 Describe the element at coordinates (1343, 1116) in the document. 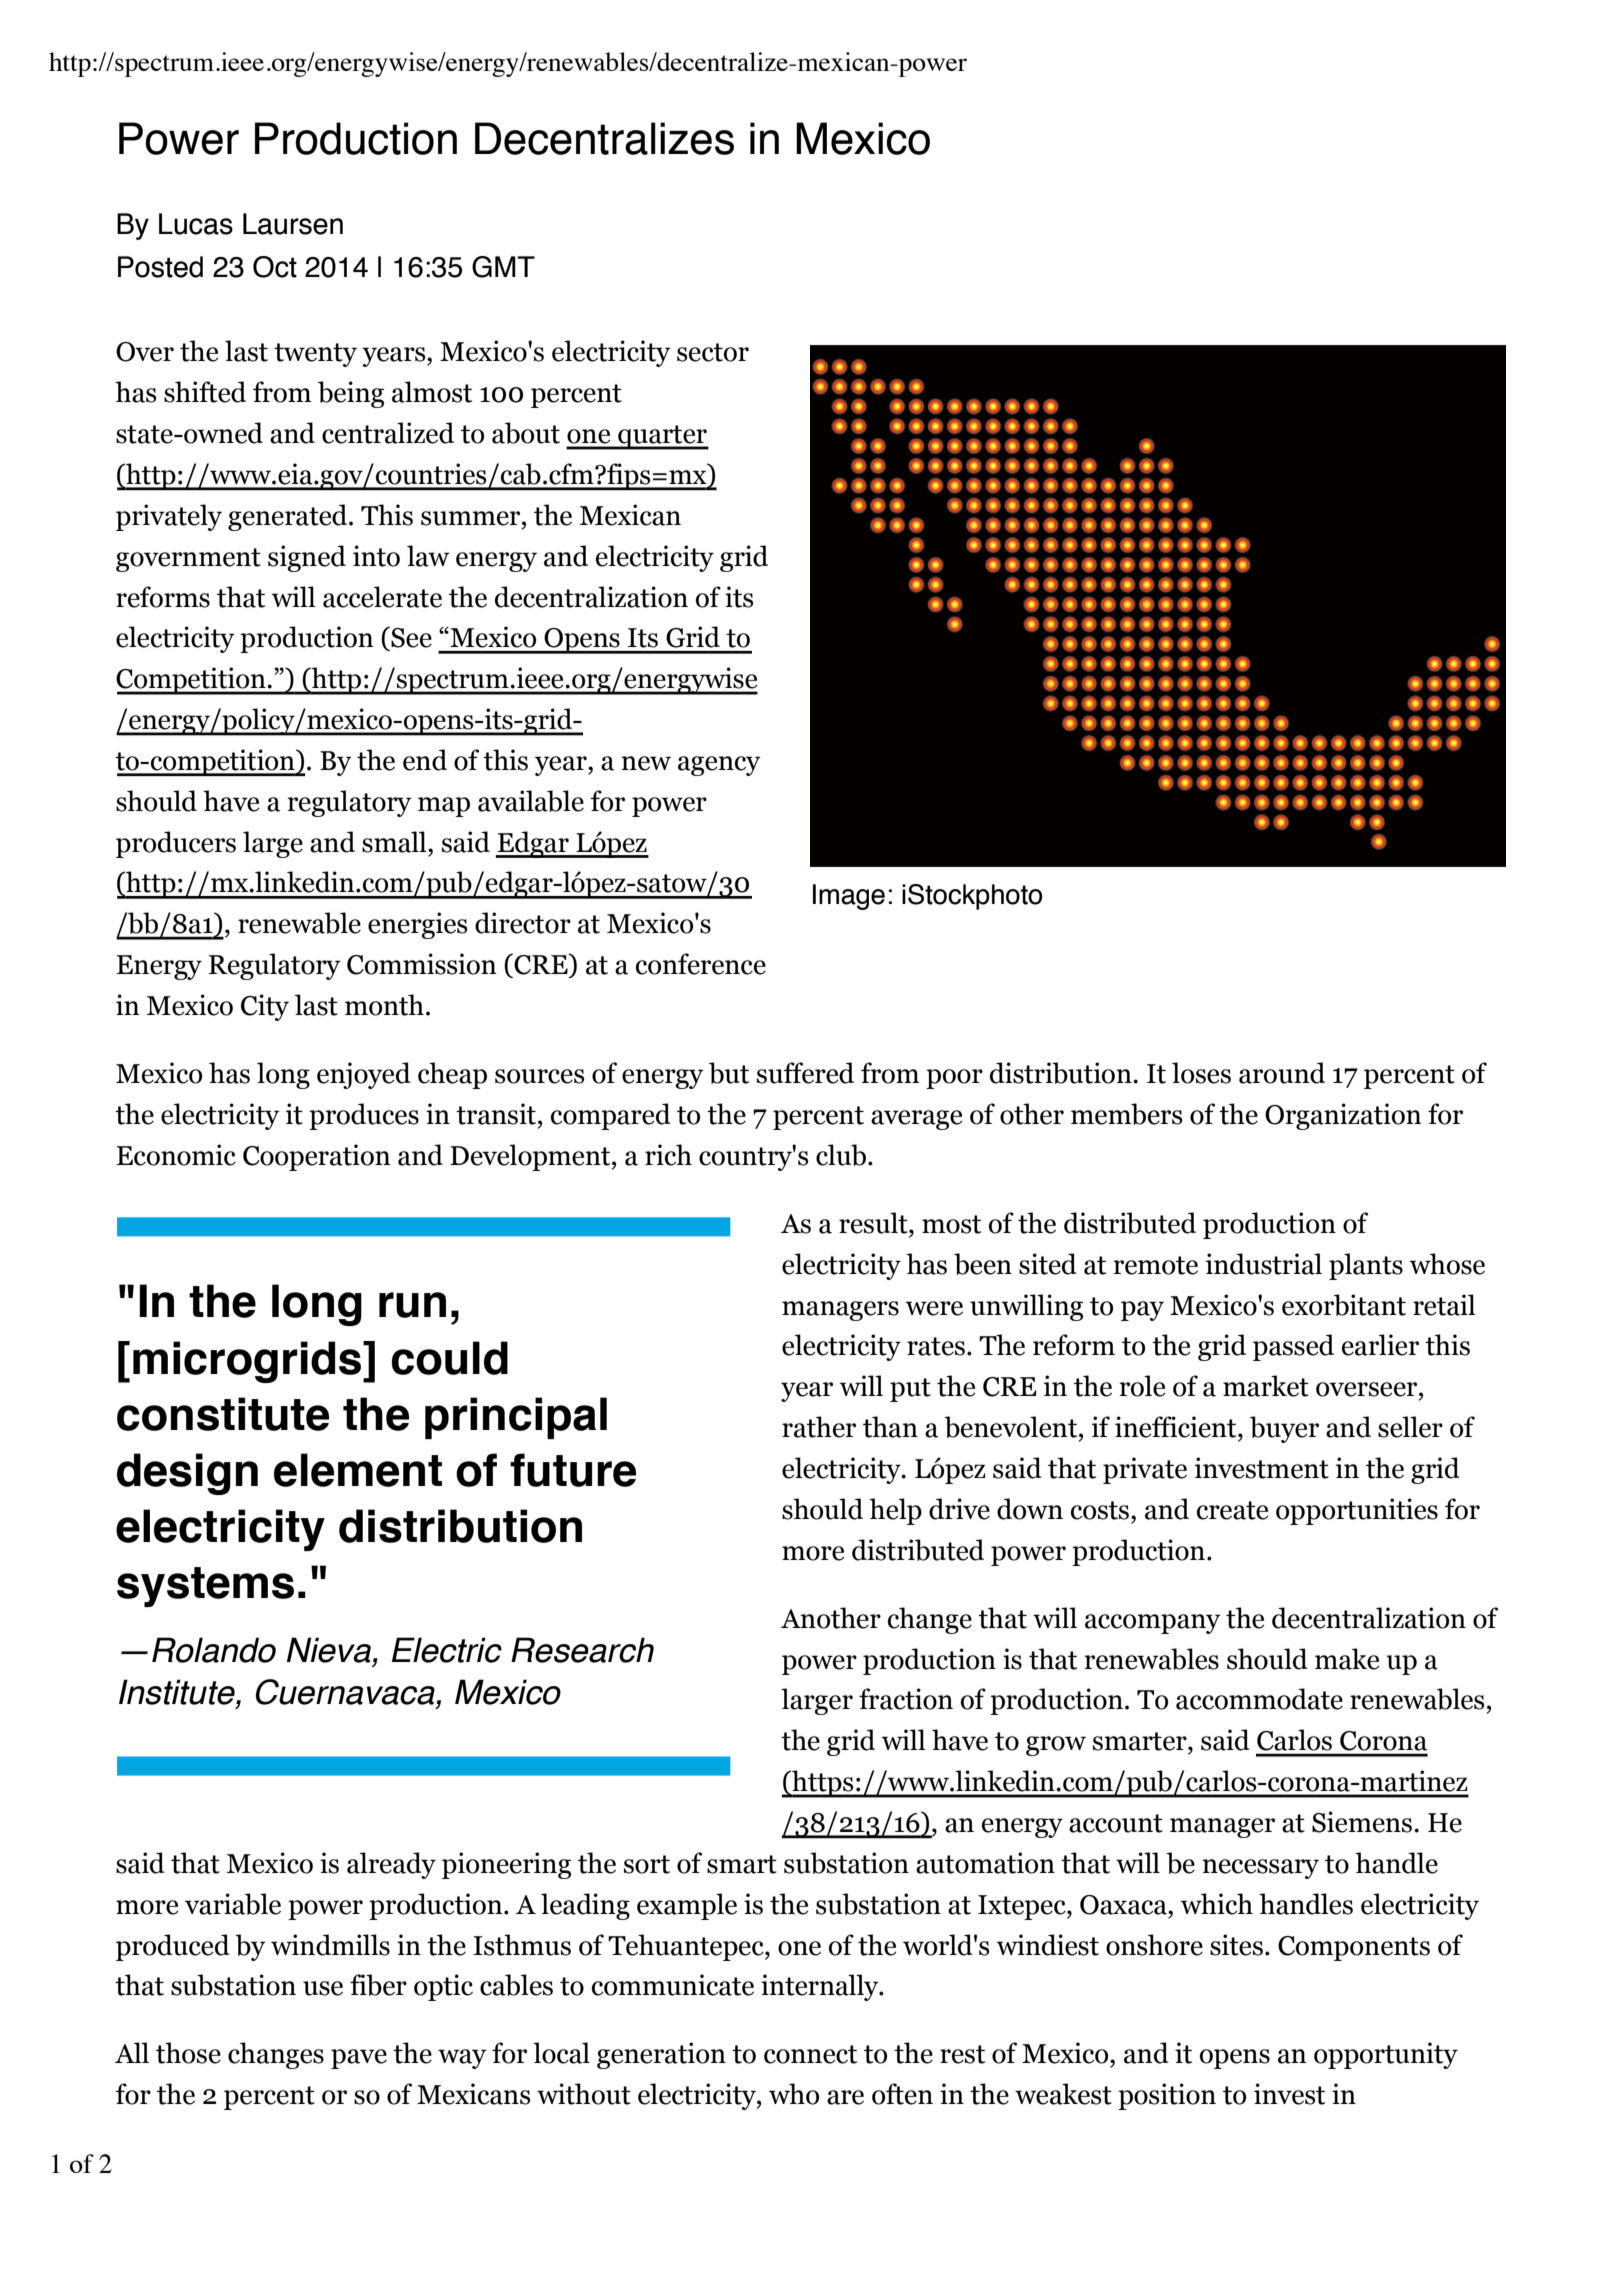

I see `Organization` at that location.
